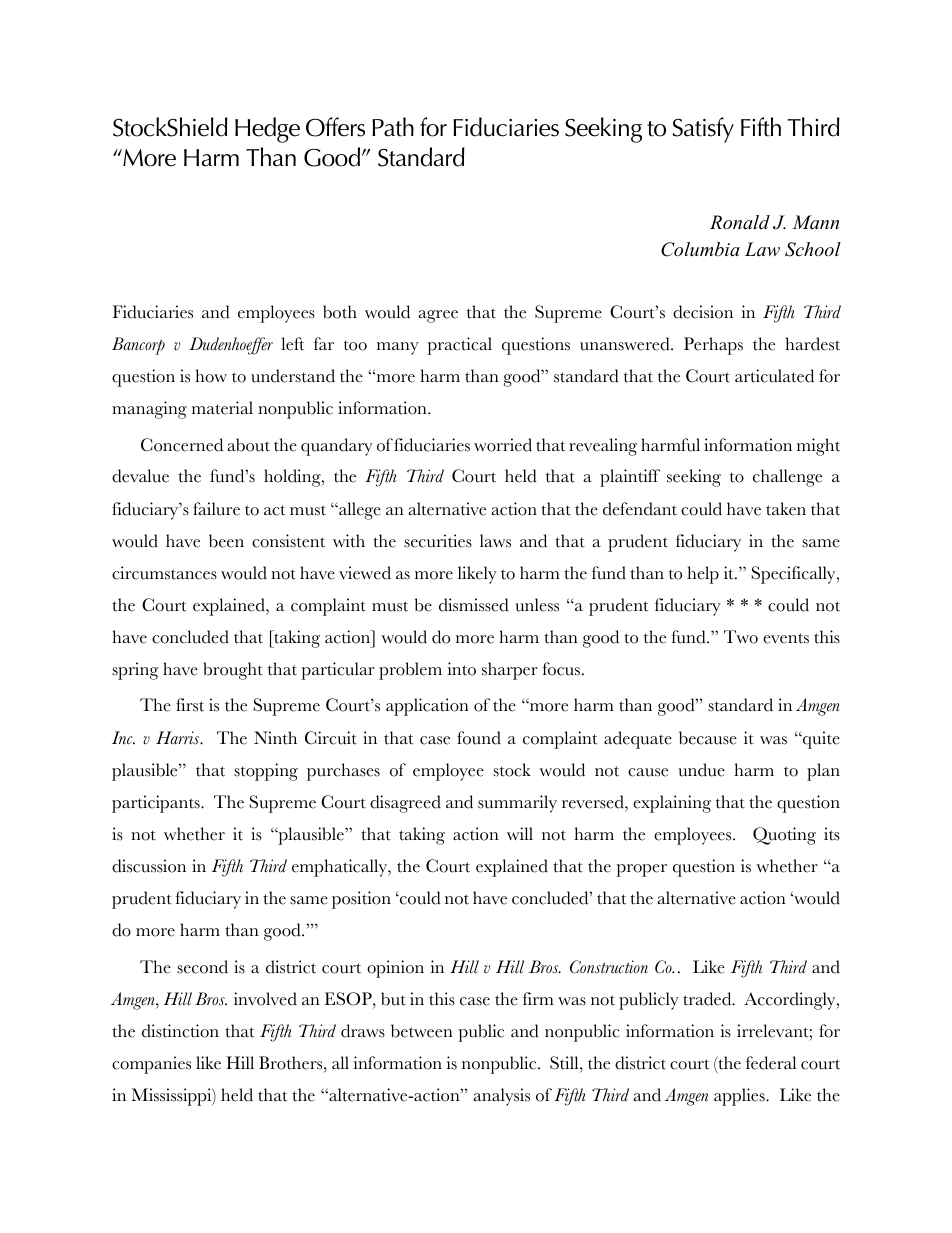 Image resolution: width=952 pixels, height=1233 pixels. I want to click on Satisfy, so click(703, 130).
